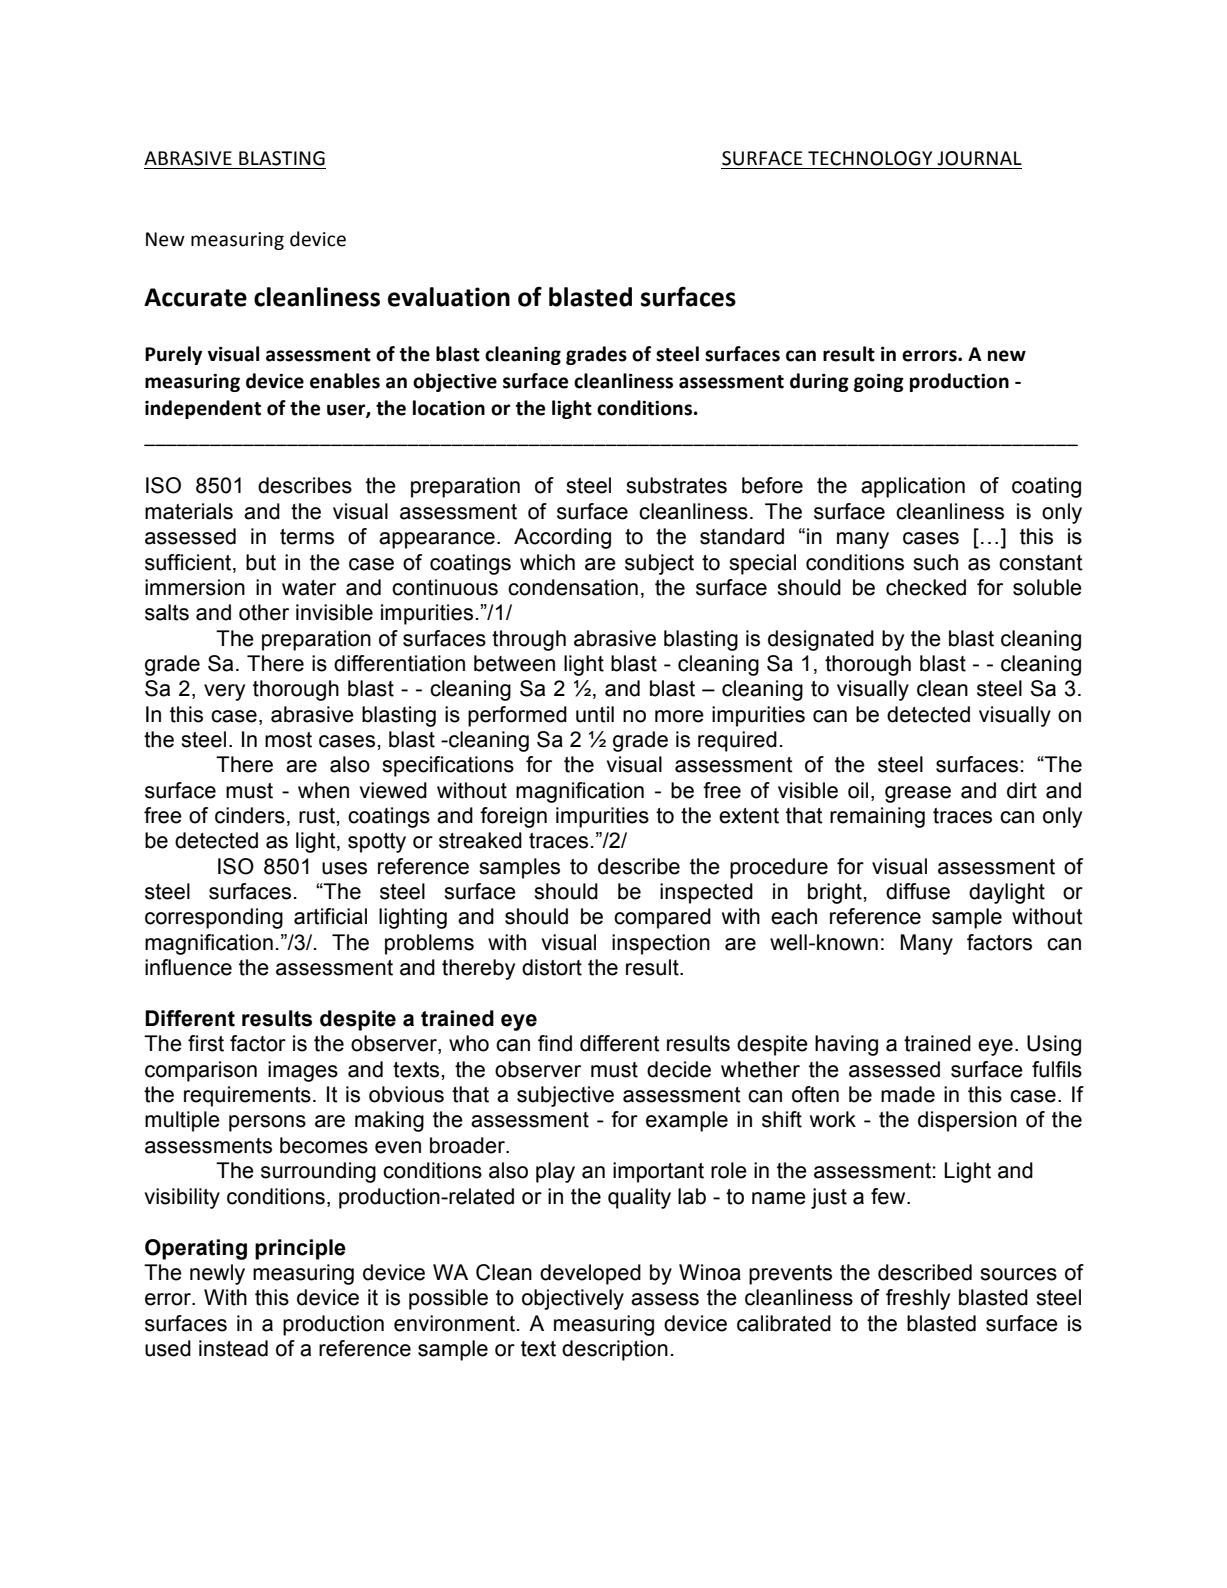 The height and width of the screenshot is (1588, 1227). I want to click on compared, so click(662, 918).
